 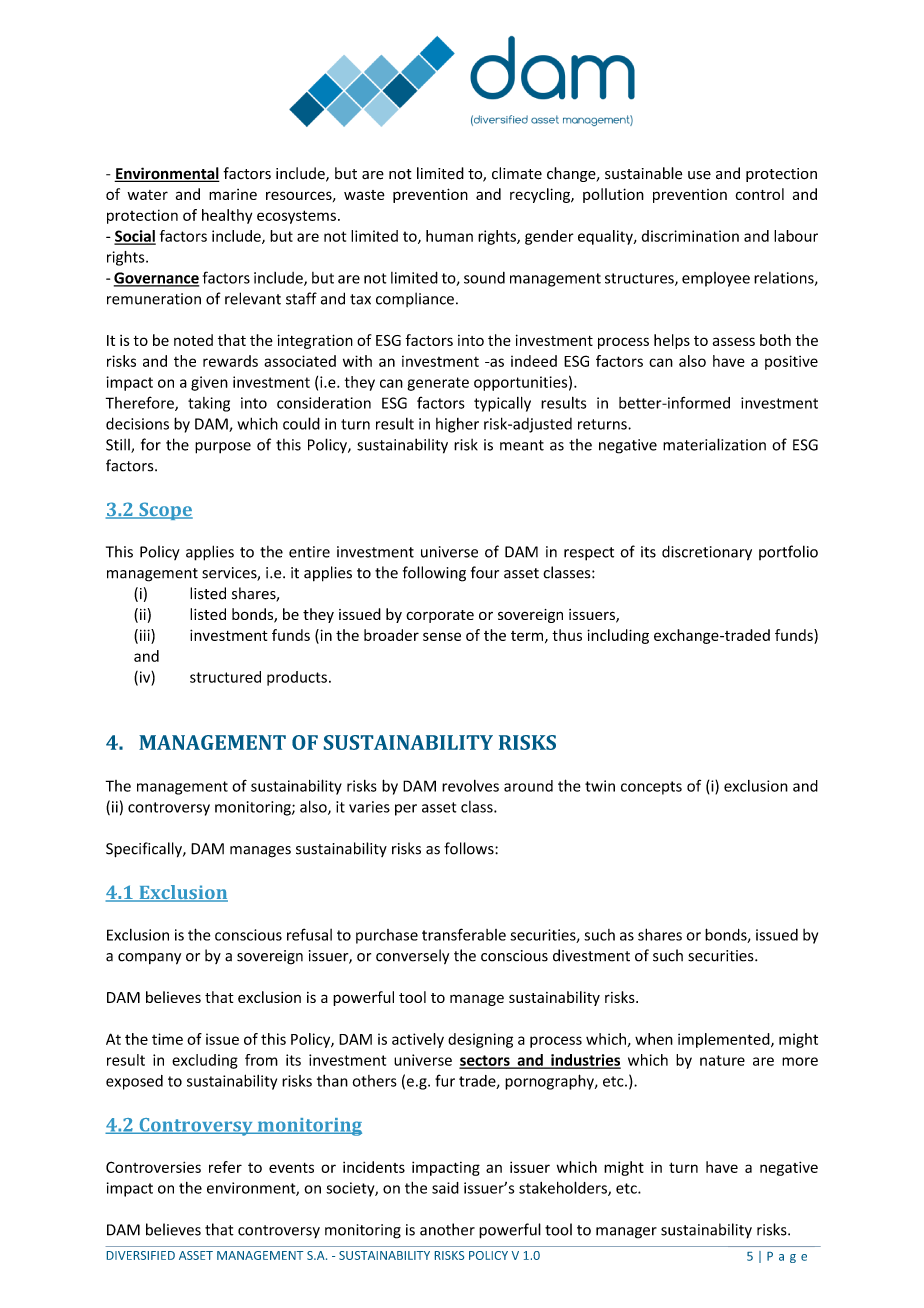 What do you see at coordinates (464, 934) in the image?
I see `transferable` at bounding box center [464, 934].
